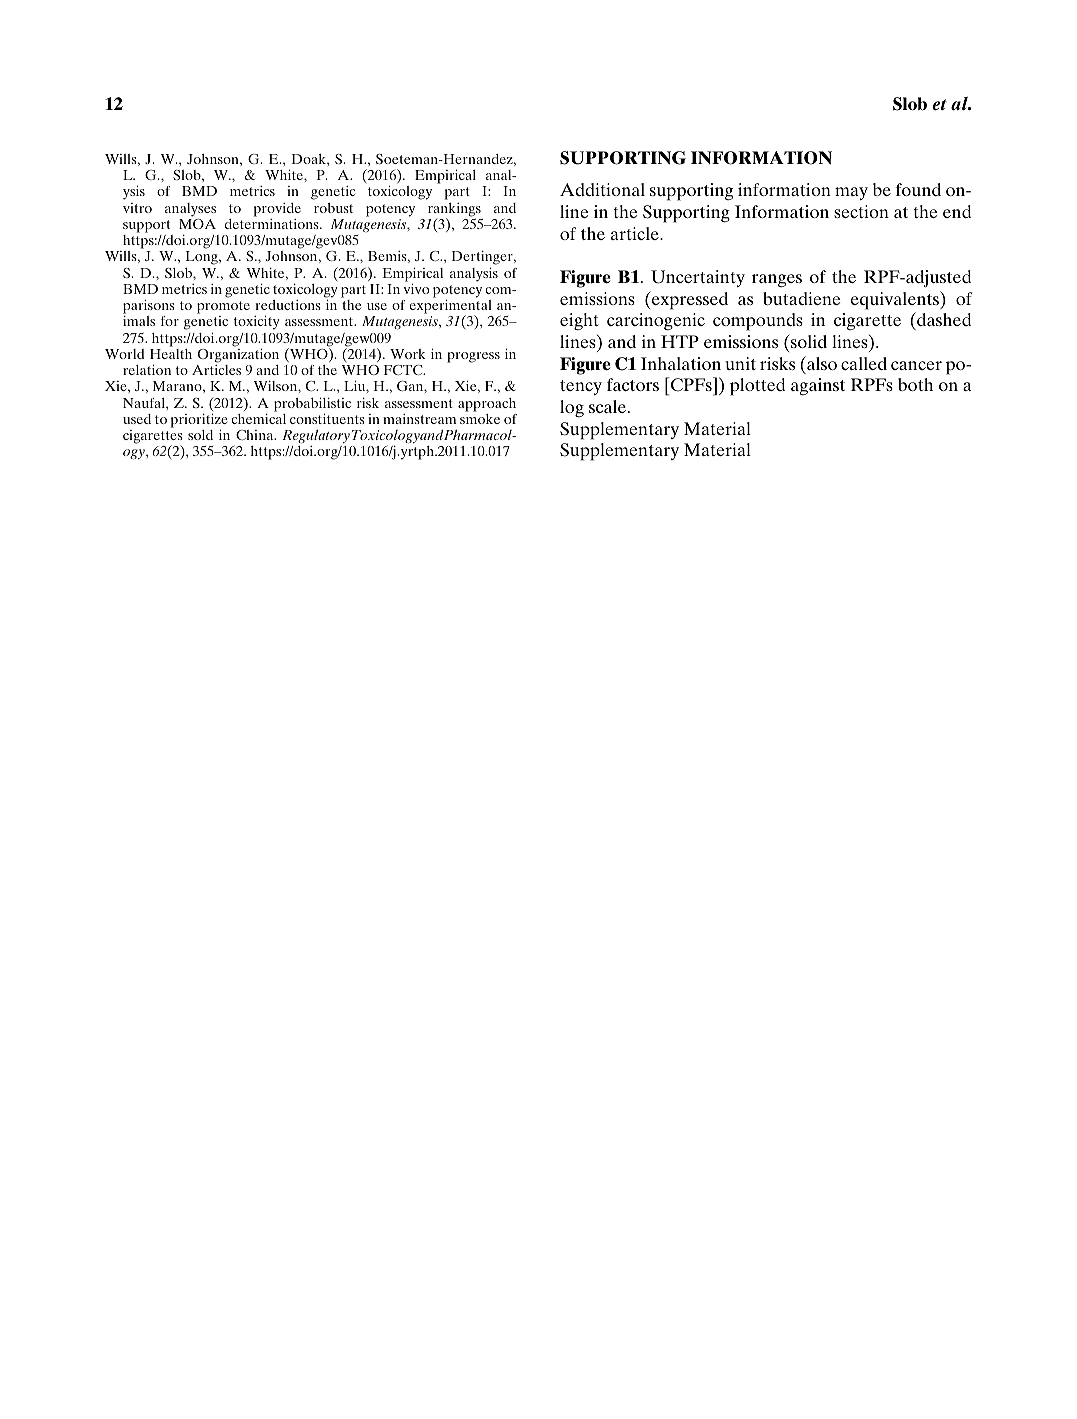  Describe the element at coordinates (223, 307) in the page. I see `promote` at that location.
